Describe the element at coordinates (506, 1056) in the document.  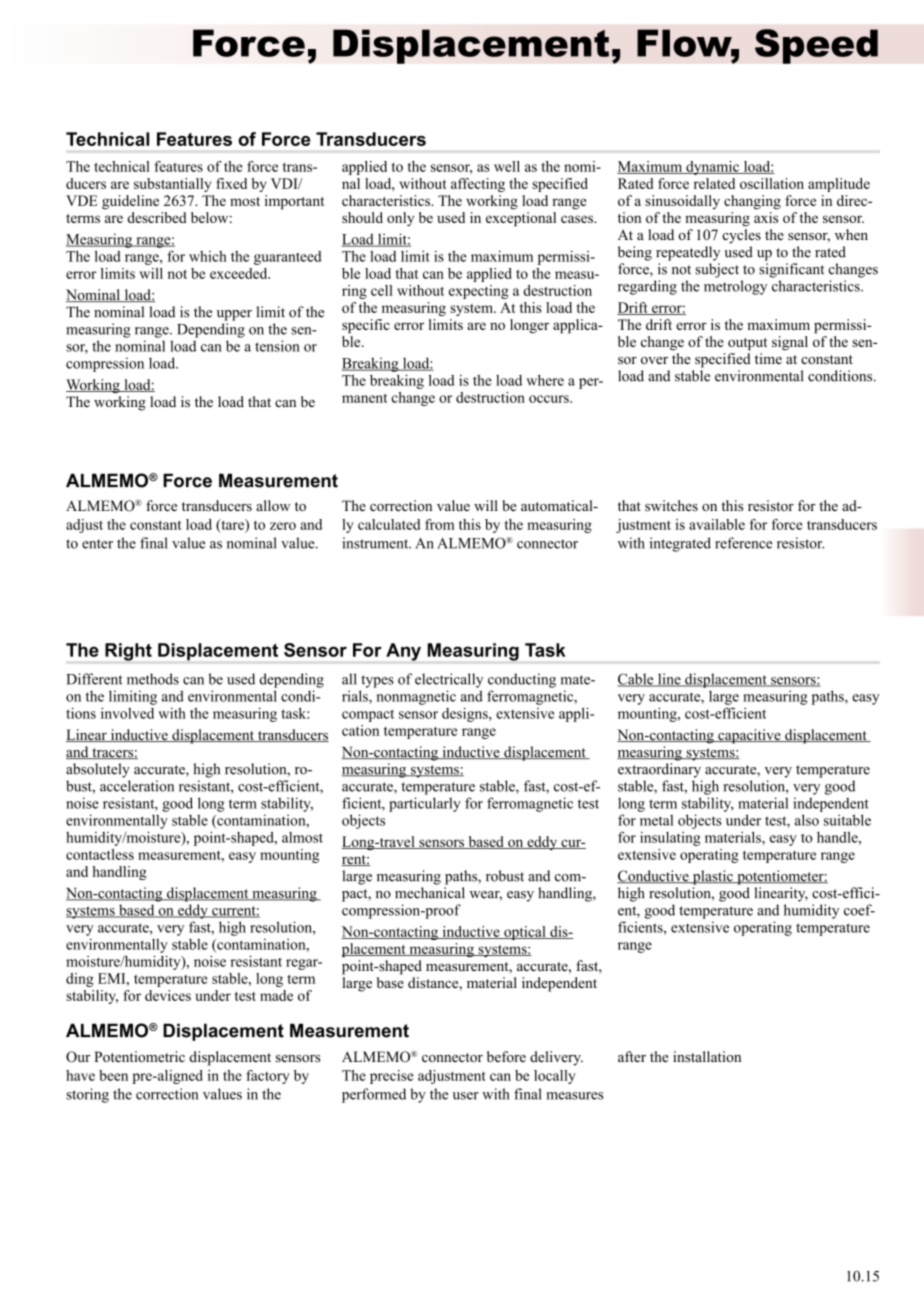
I see `before` at that location.
